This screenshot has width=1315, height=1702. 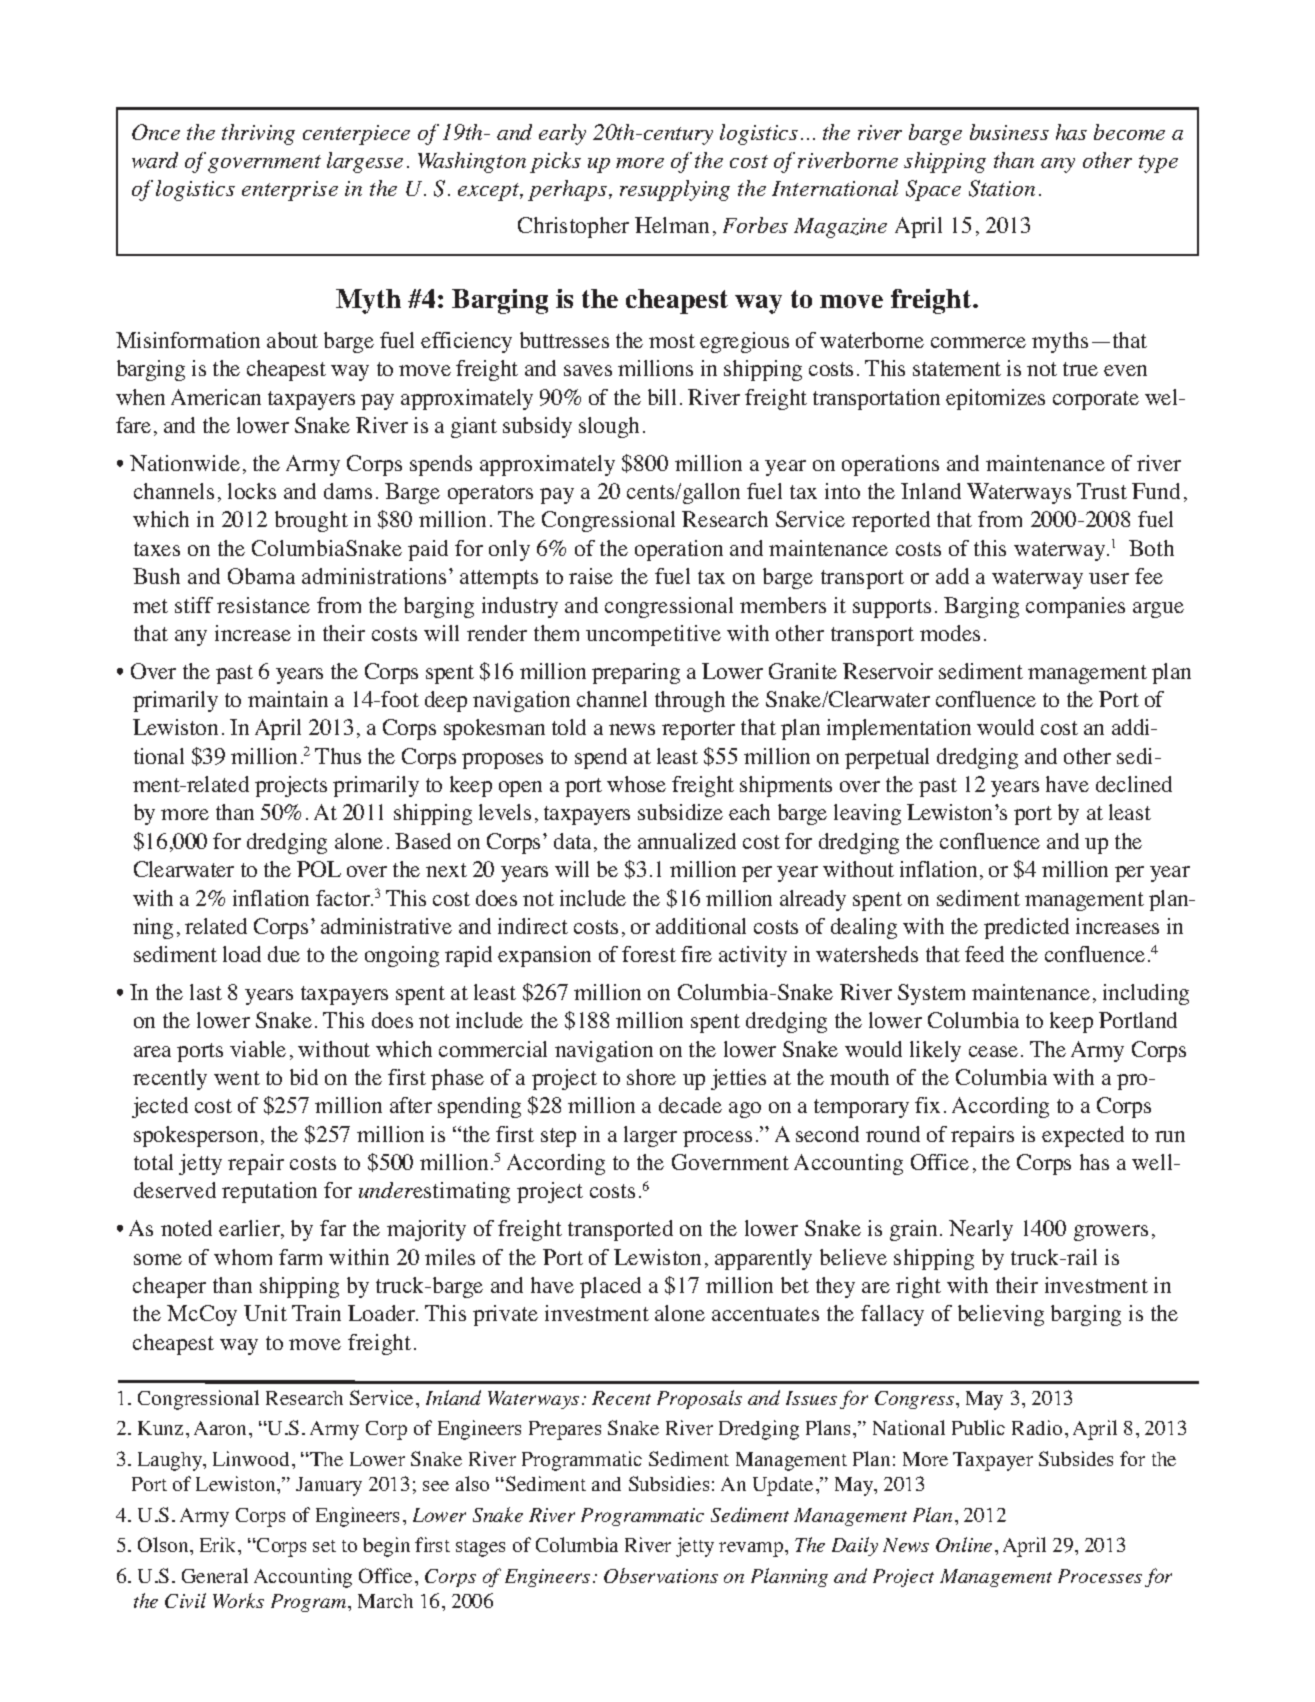 What do you see at coordinates (675, 190) in the screenshot?
I see `resupplying` at bounding box center [675, 190].
